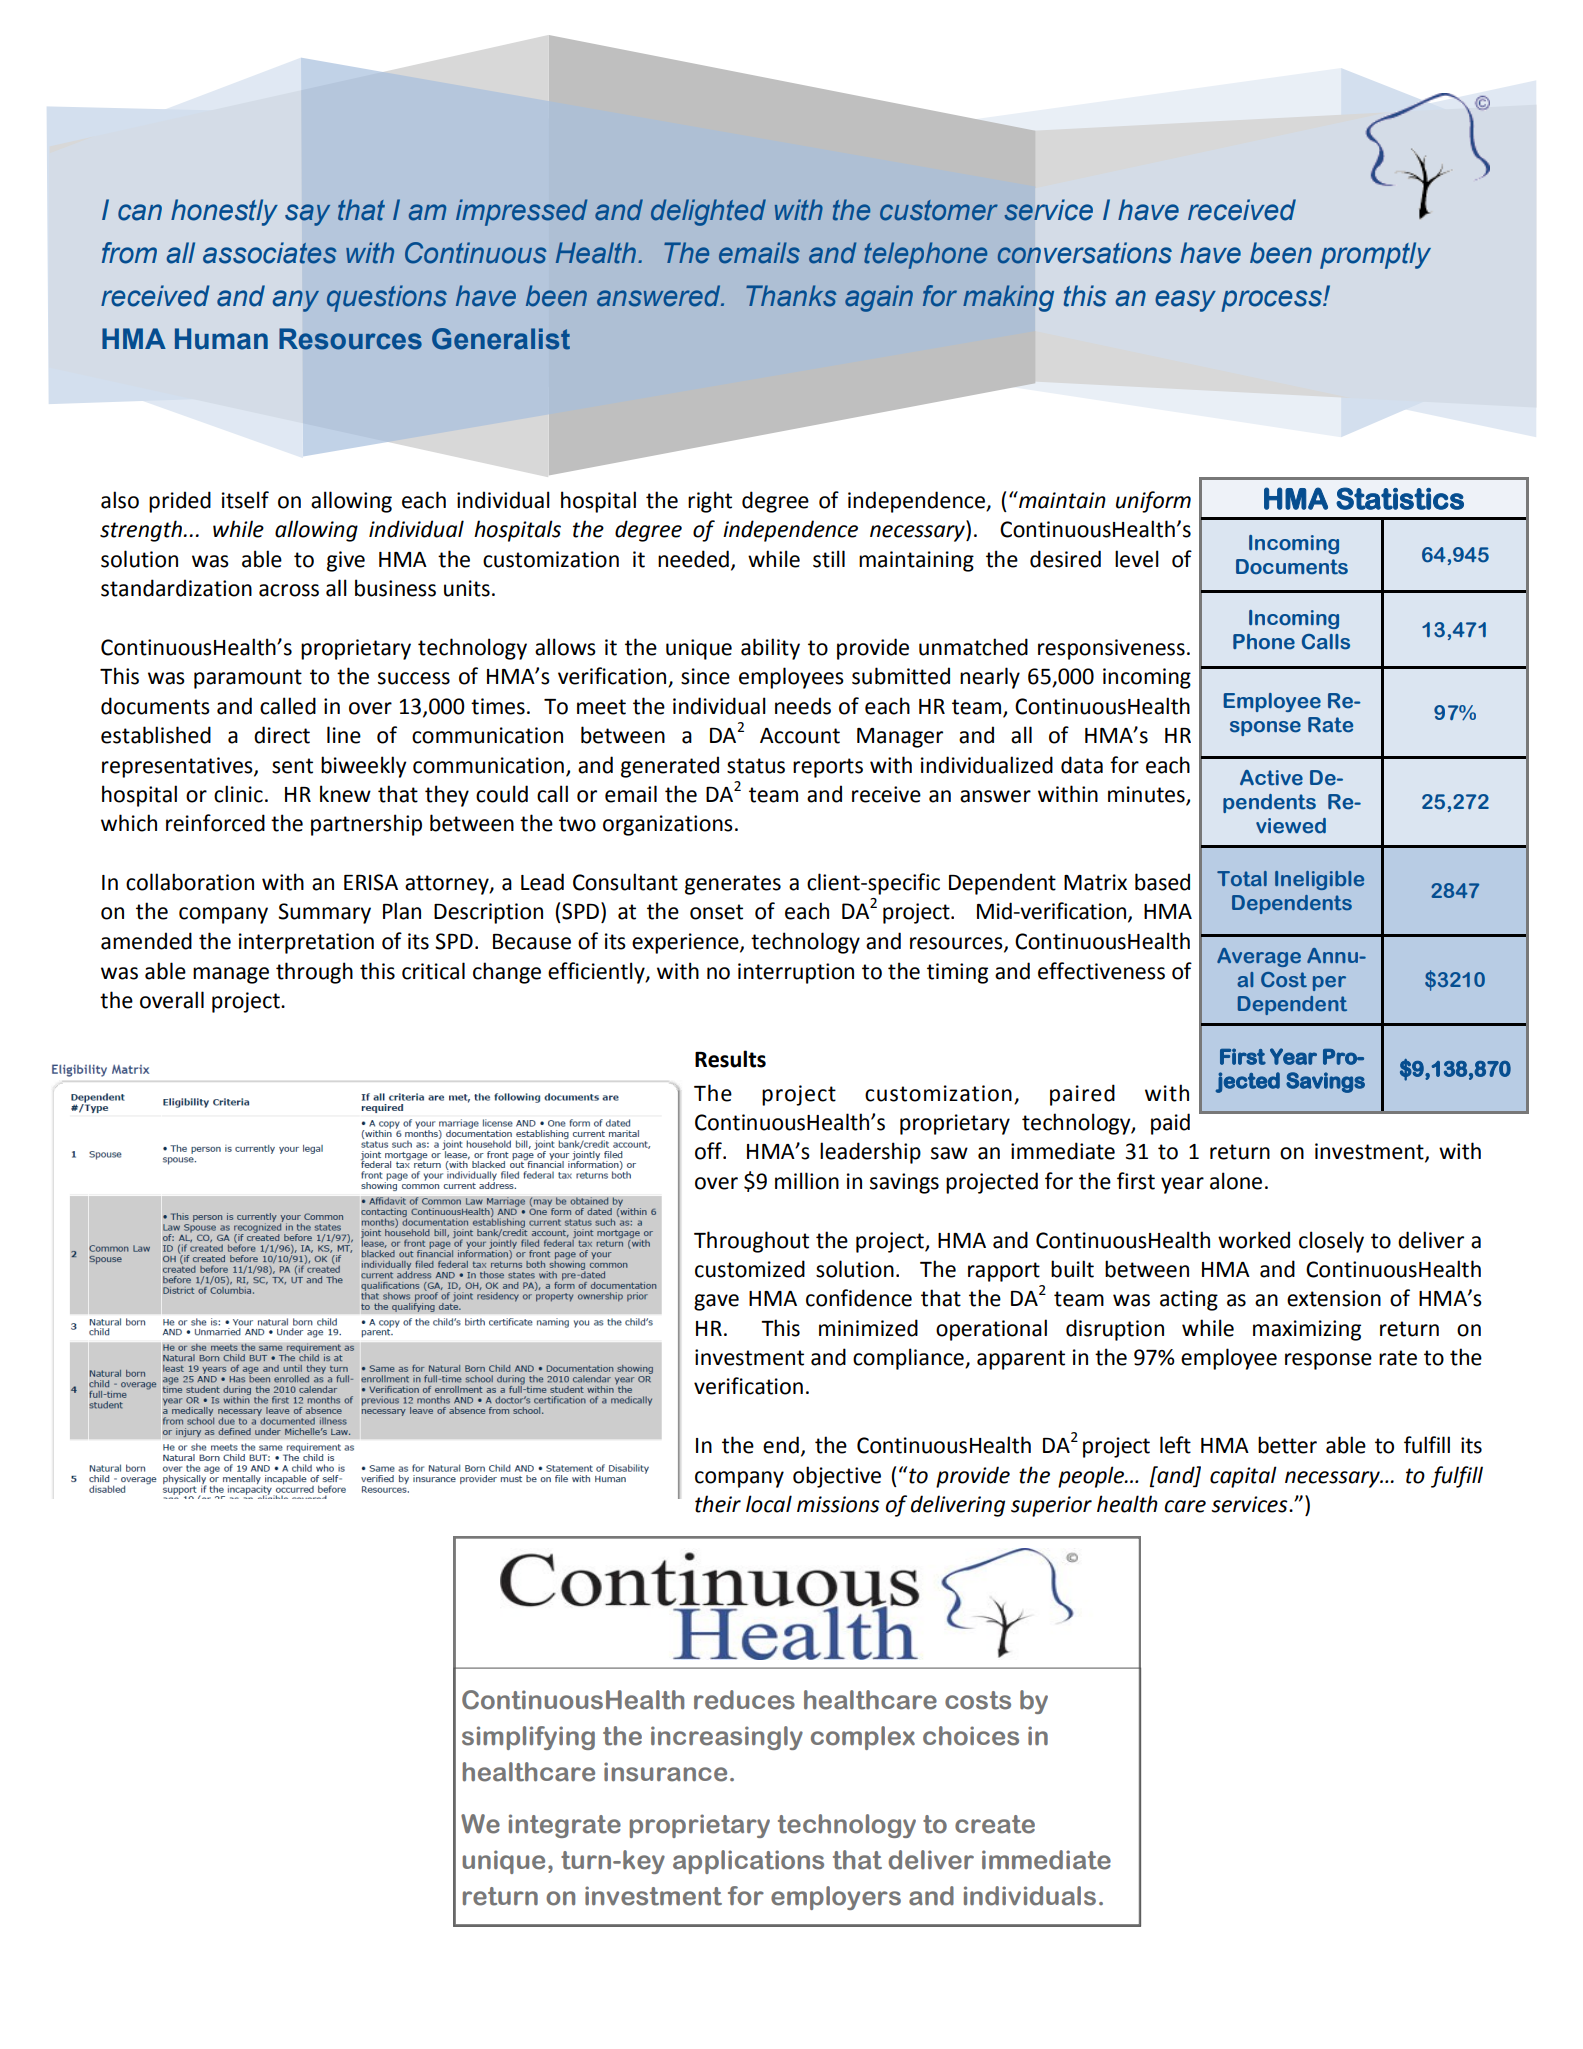  What do you see at coordinates (716, 1302) in the screenshot?
I see `gave` at bounding box center [716, 1302].
